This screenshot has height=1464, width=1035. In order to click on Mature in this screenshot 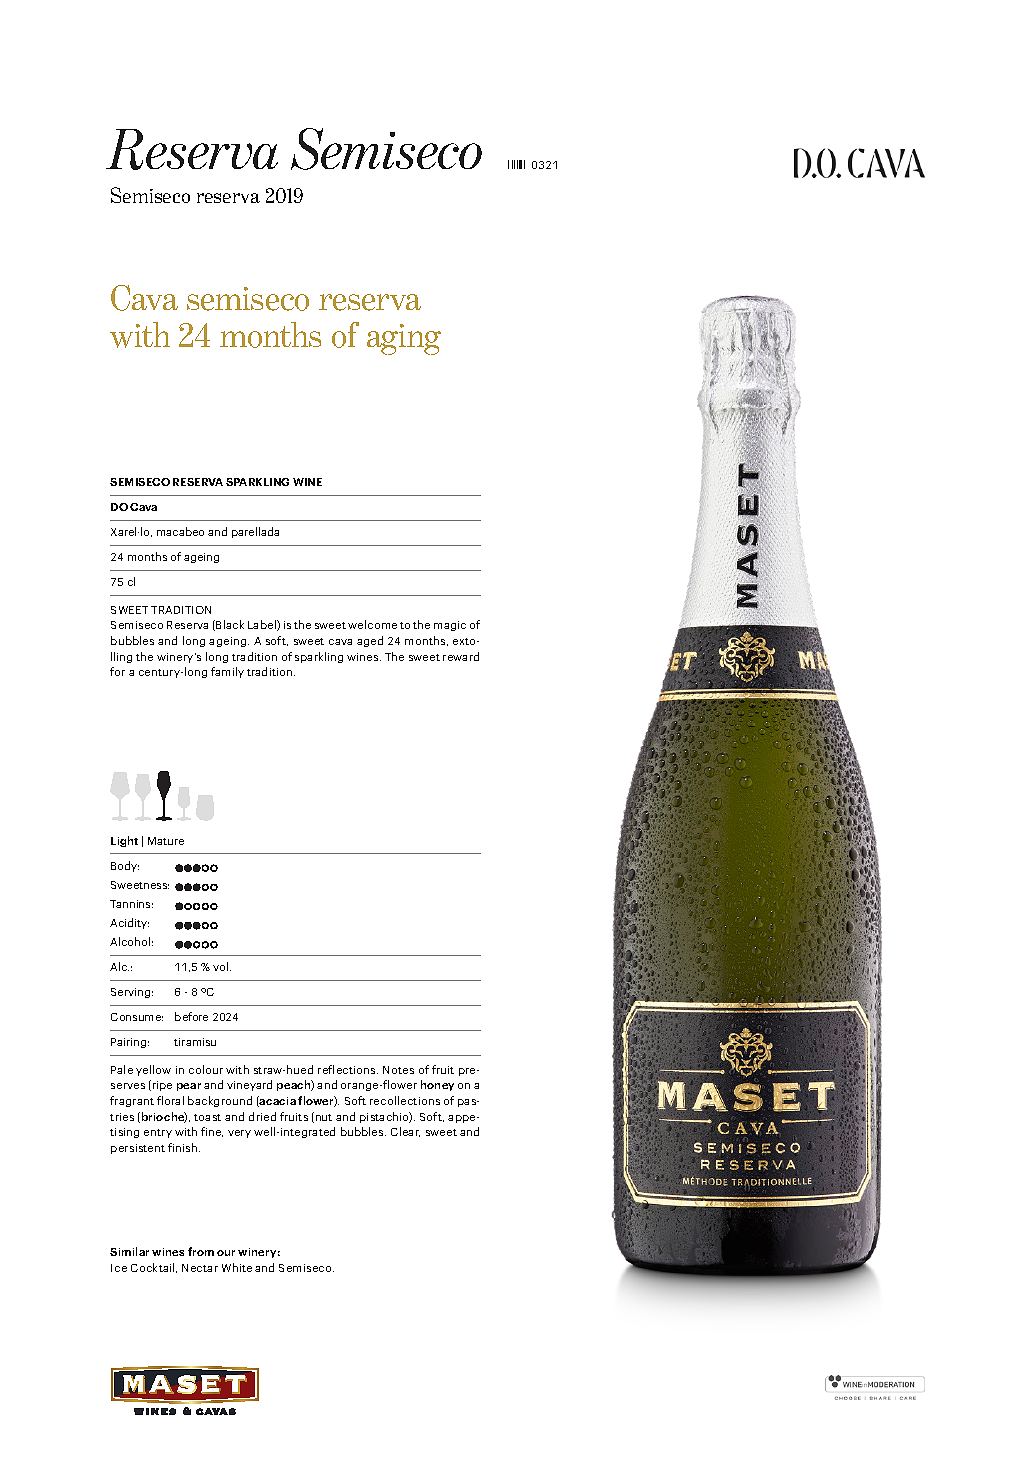, I will do `click(166, 841)`.
